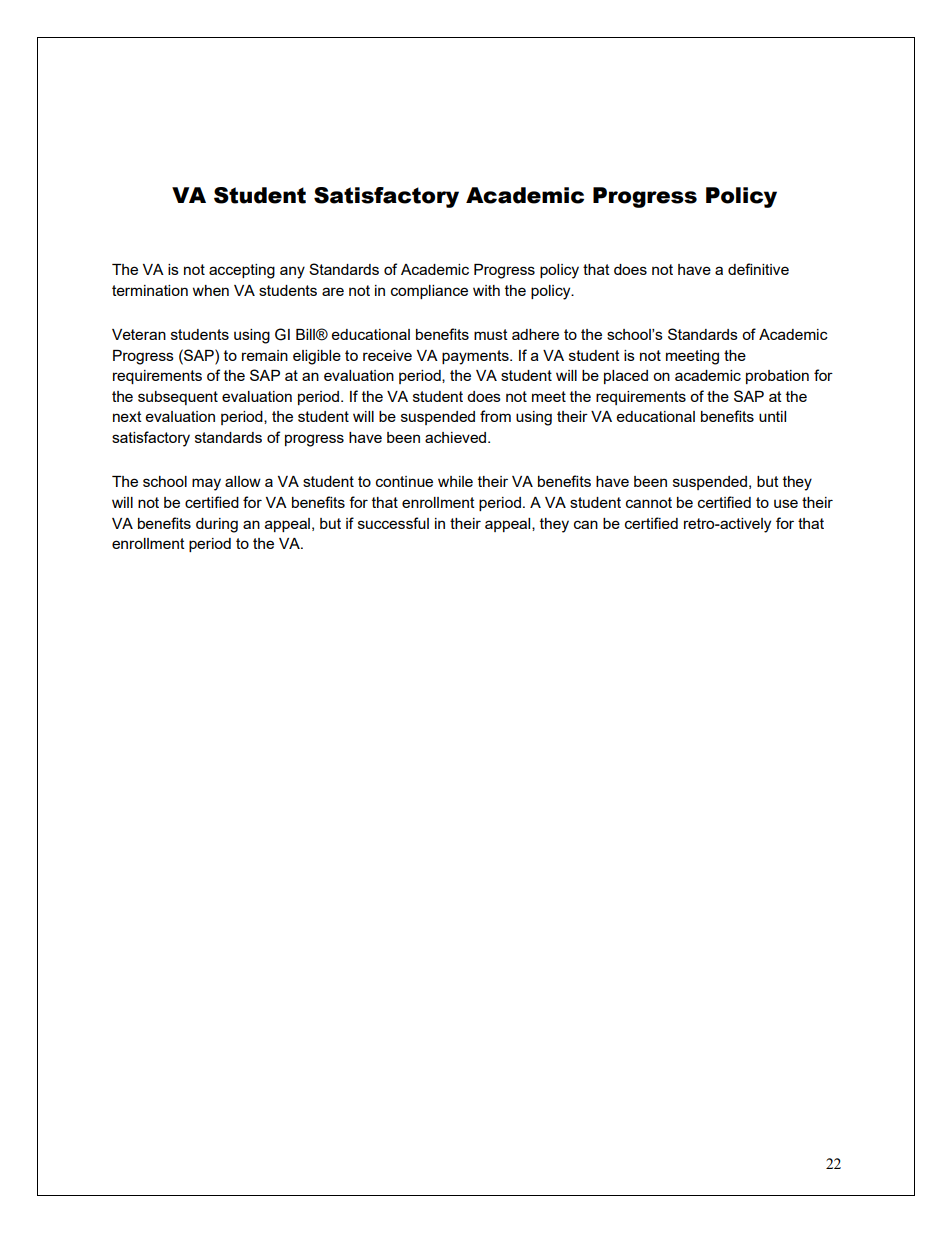 This screenshot has width=952, height=1233. I want to click on during, so click(217, 525).
